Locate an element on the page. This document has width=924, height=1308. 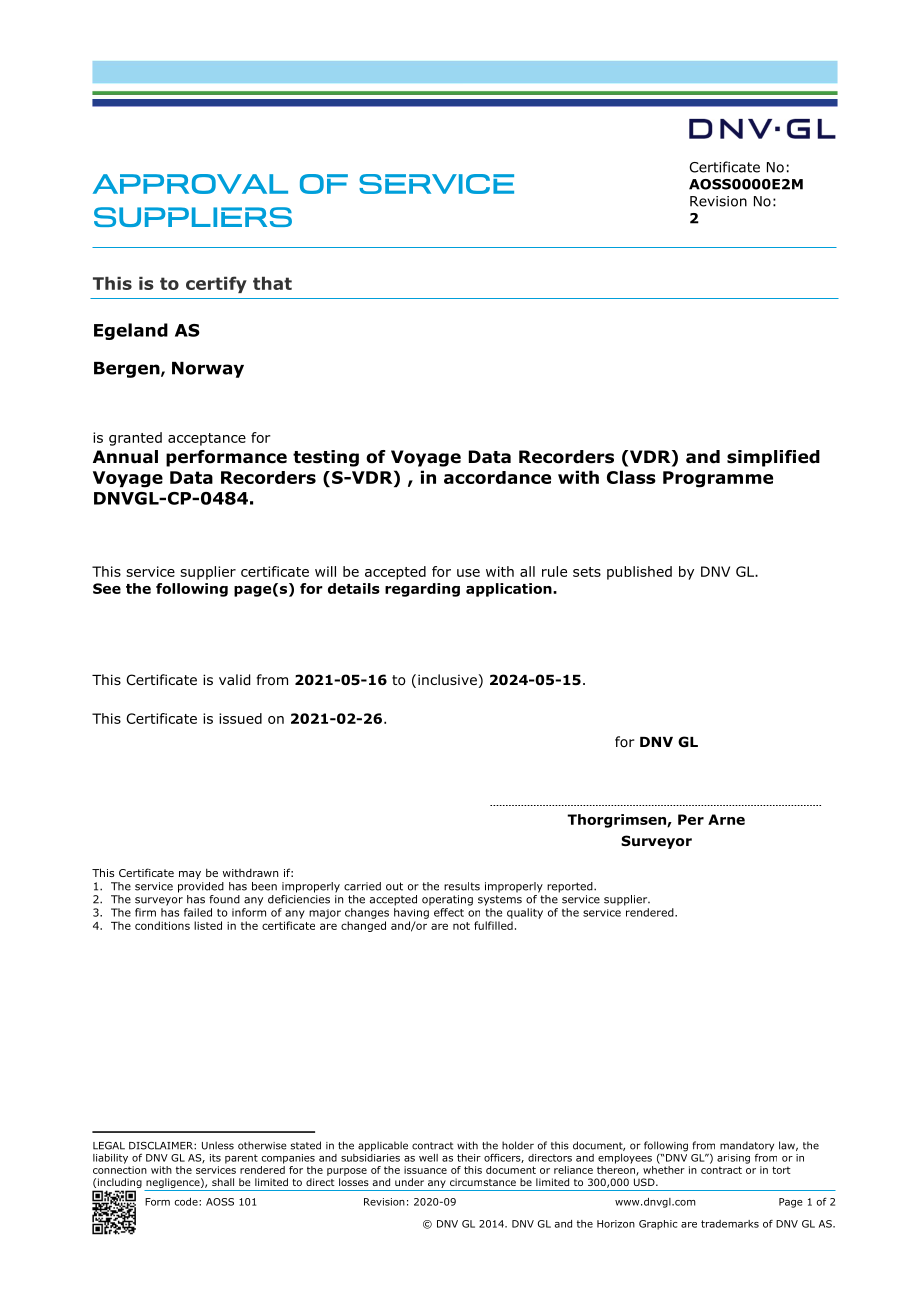
inclusive is located at coordinates (447, 679).
